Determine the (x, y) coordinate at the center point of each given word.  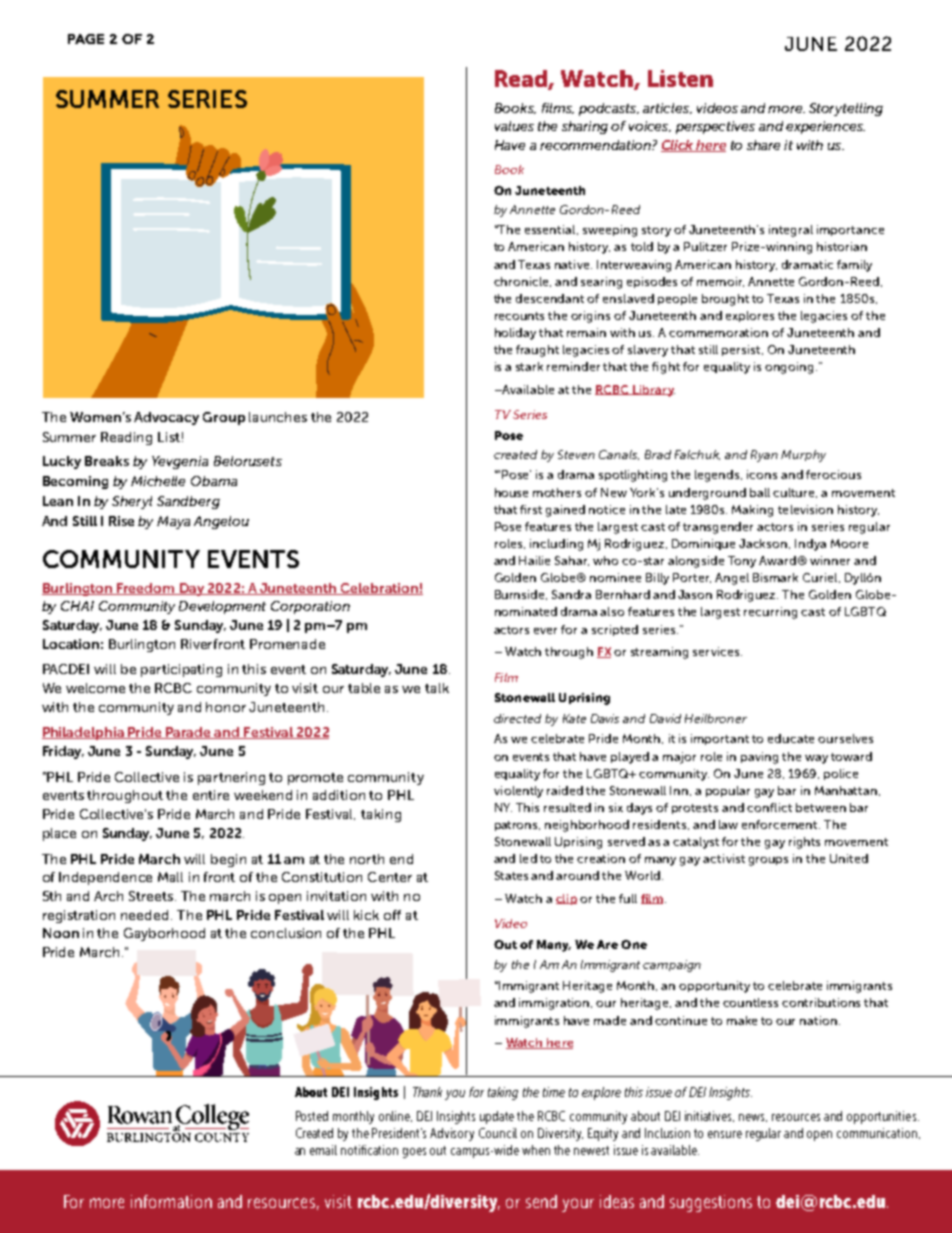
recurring (770, 613)
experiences (825, 127)
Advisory (452, 1134)
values (514, 126)
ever (545, 631)
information (171, 1201)
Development (222, 607)
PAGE (86, 39)
